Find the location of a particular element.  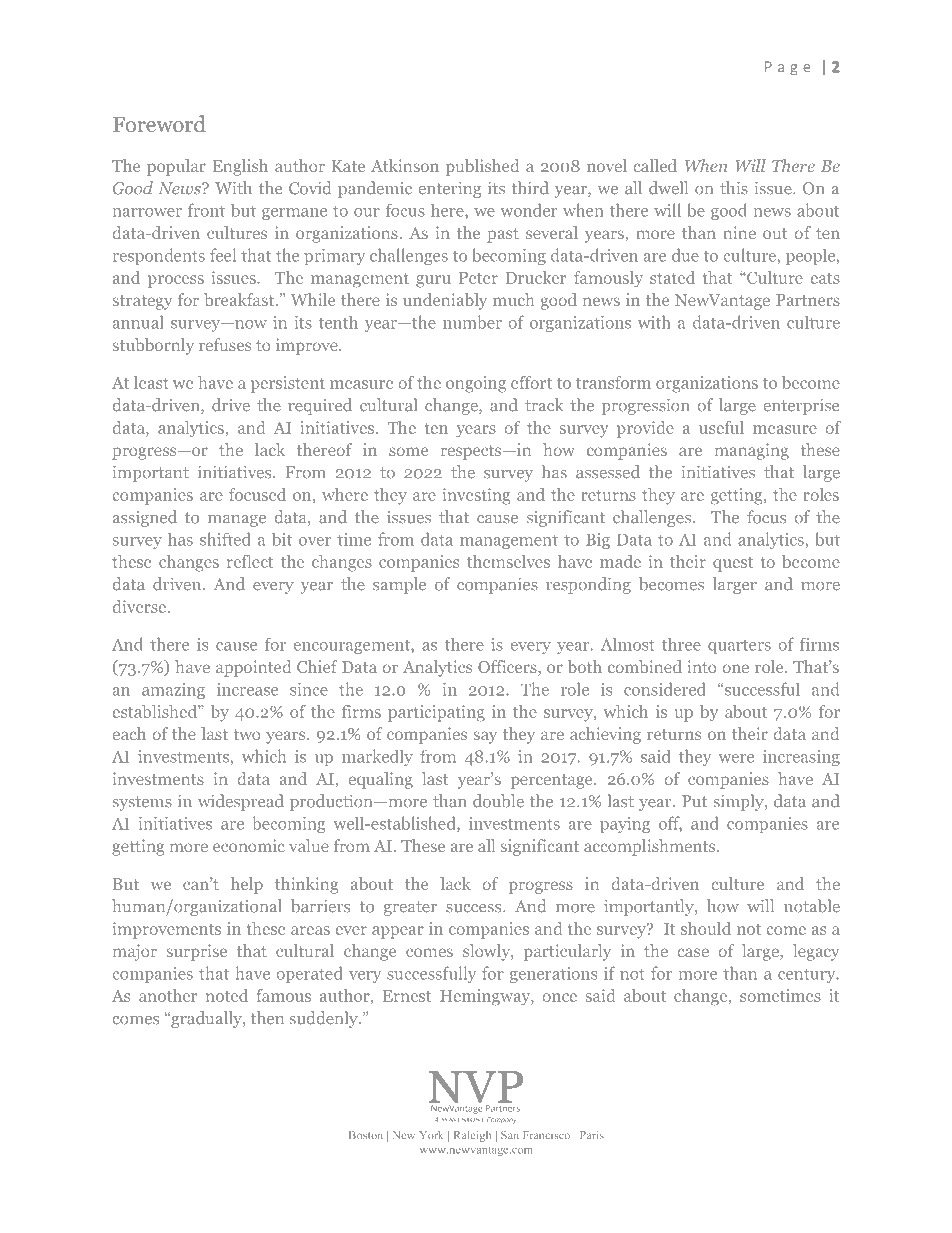

Paris is located at coordinates (592, 1135).
